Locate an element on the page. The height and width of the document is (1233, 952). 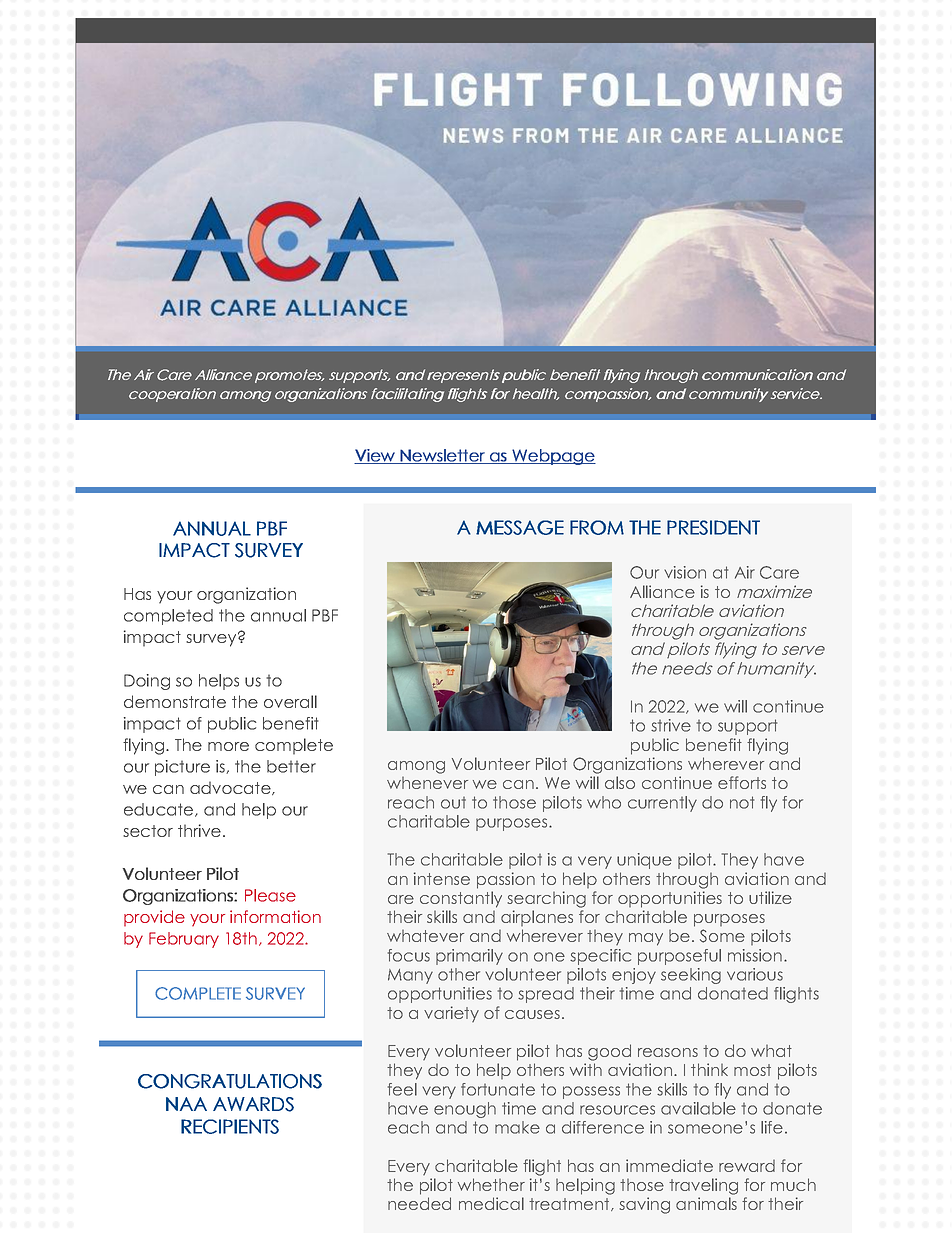
Newsletter is located at coordinates (442, 456).
